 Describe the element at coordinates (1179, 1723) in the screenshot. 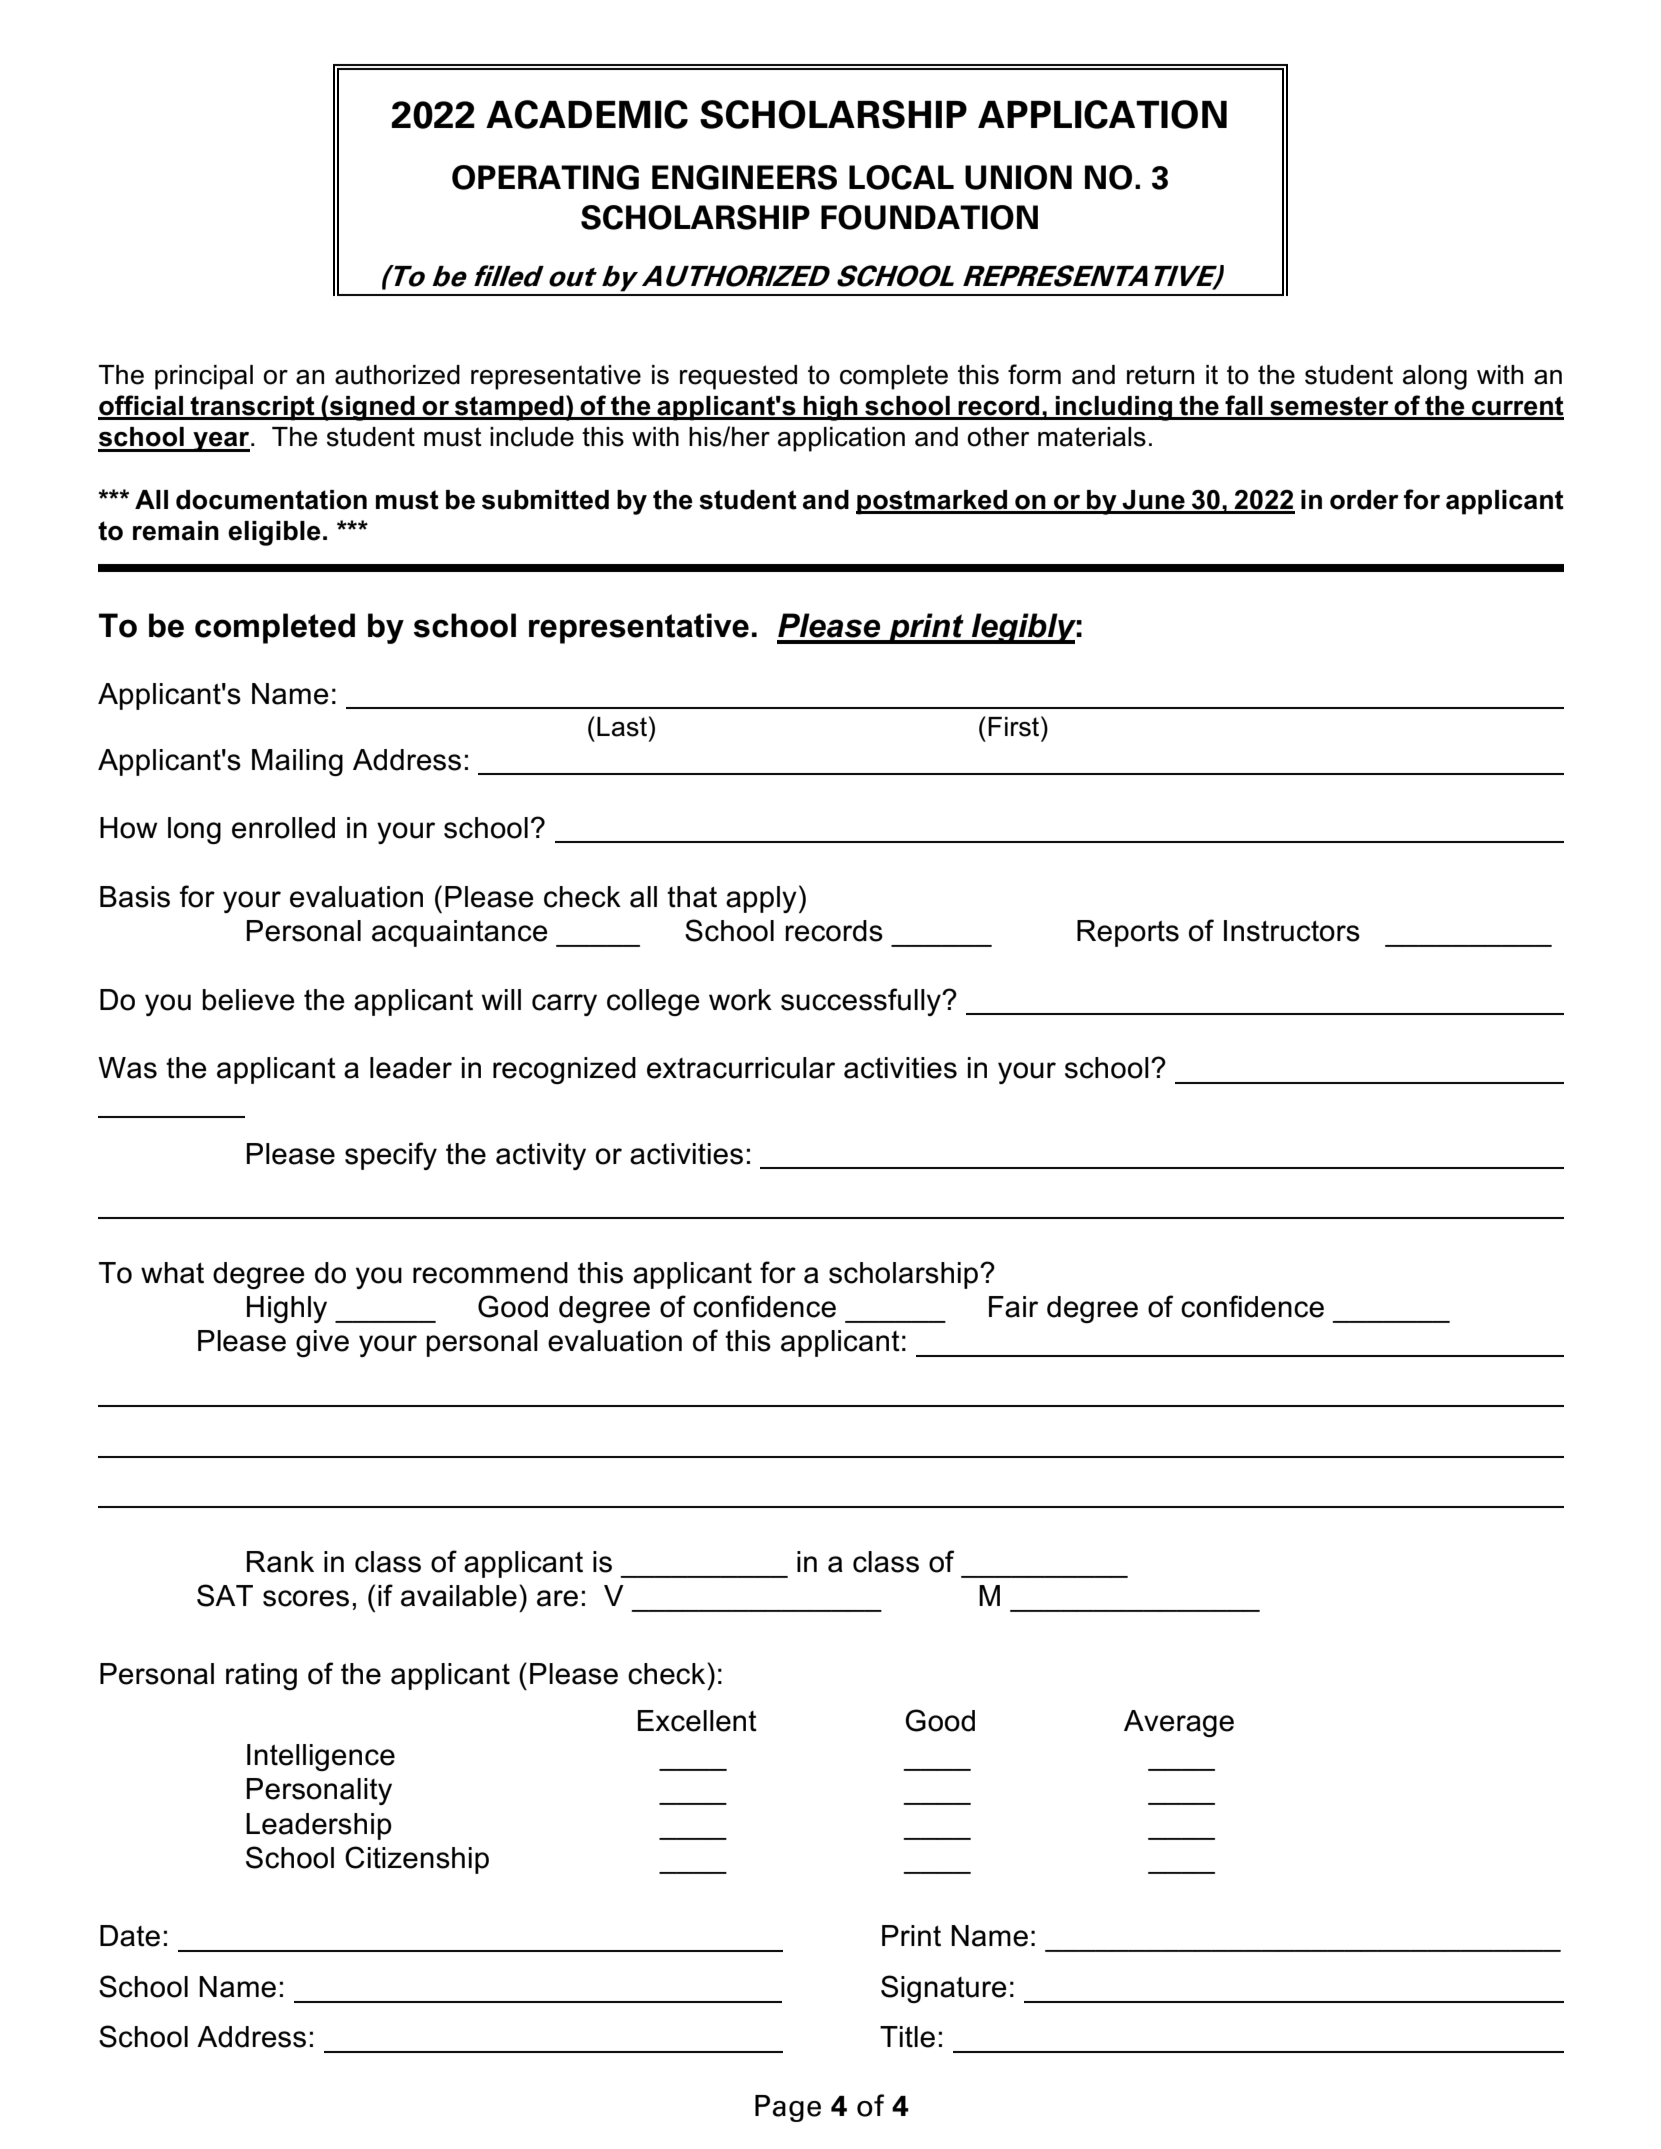

I see `Average` at that location.
